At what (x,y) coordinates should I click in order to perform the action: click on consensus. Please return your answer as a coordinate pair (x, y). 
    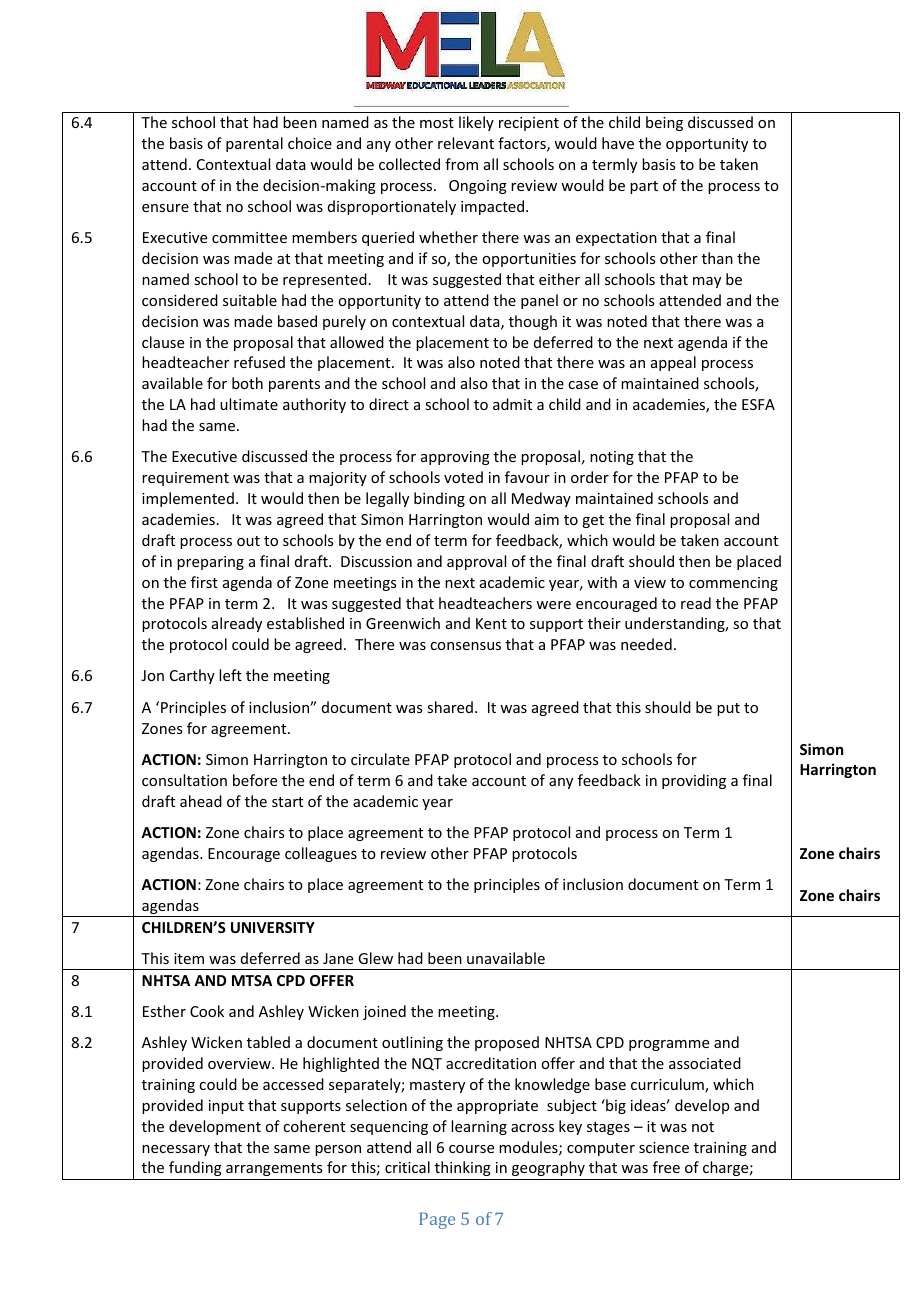
    Looking at the image, I should click on (465, 646).
